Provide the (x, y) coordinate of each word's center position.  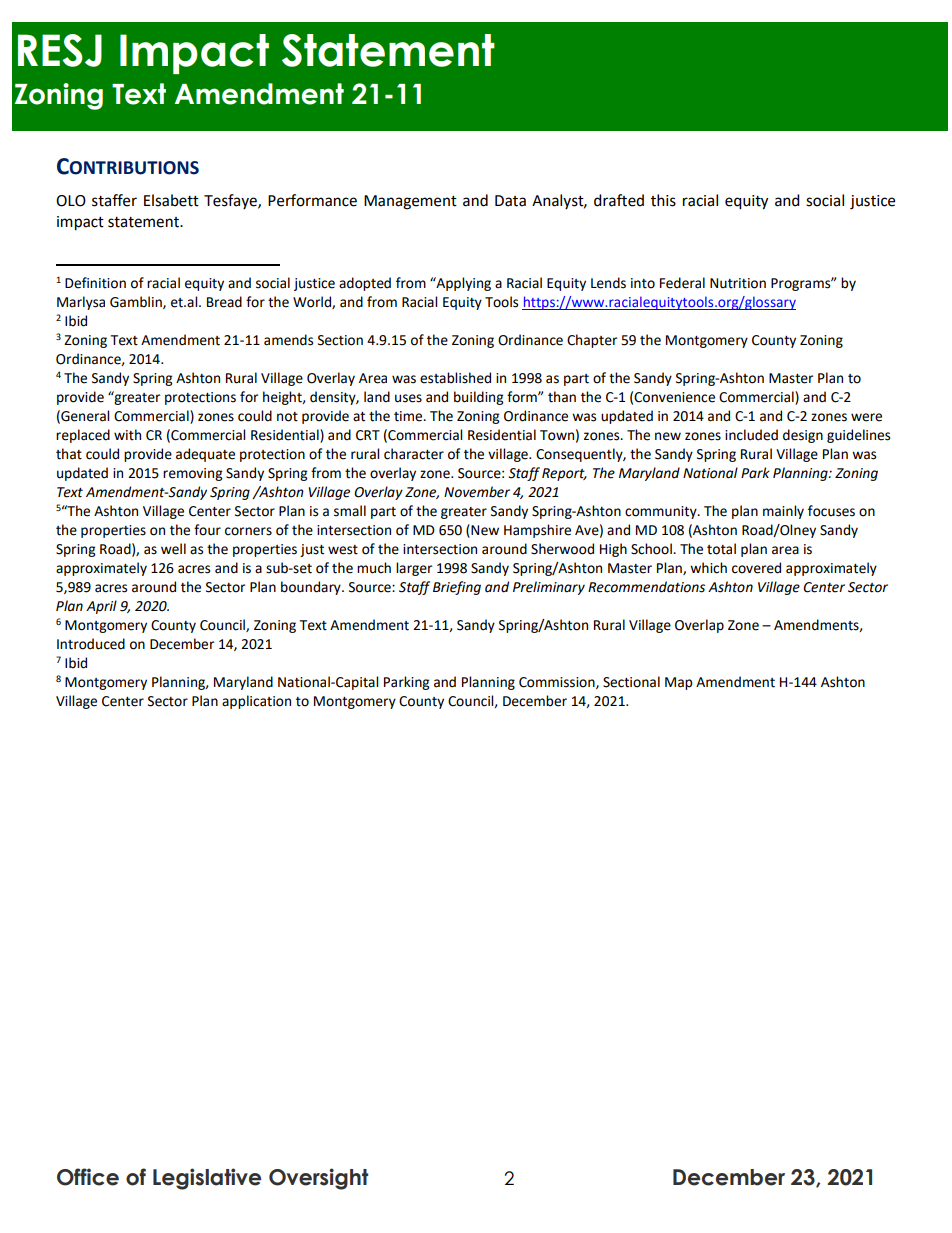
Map (678, 683)
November (477, 492)
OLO (71, 201)
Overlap (699, 626)
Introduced (91, 644)
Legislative (207, 1179)
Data (510, 201)
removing (192, 474)
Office (88, 1177)
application (256, 702)
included (751, 435)
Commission (558, 683)
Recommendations (646, 587)
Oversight (318, 1179)
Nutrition (738, 283)
